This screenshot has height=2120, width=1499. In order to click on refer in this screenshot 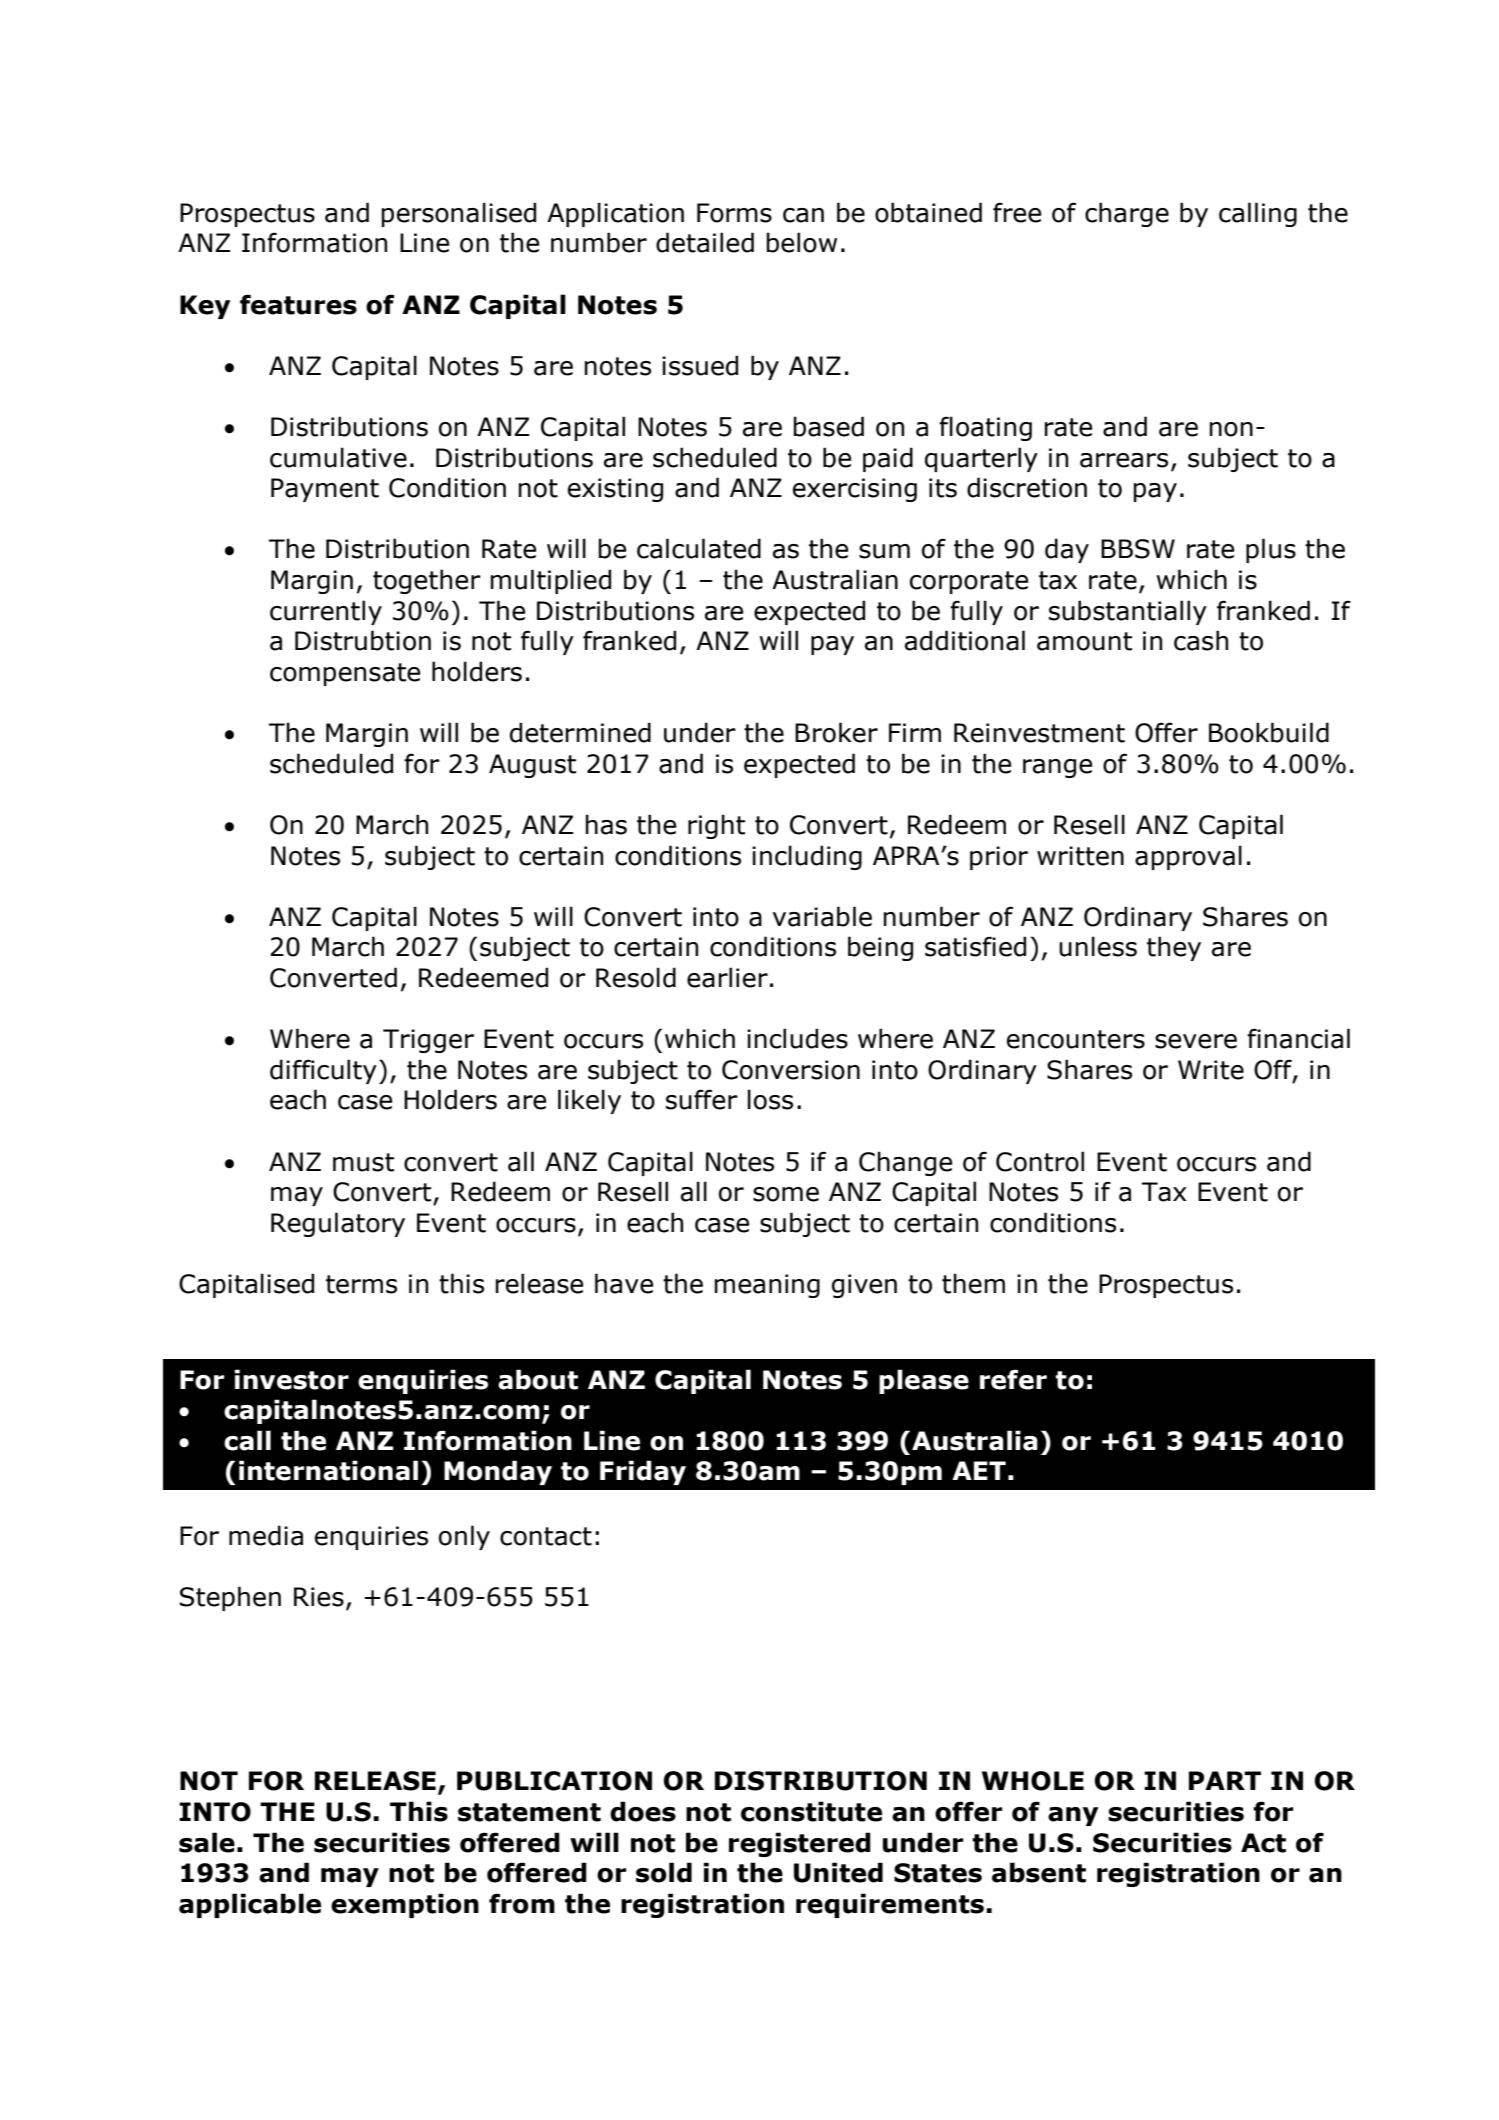, I will do `click(1013, 1379)`.
